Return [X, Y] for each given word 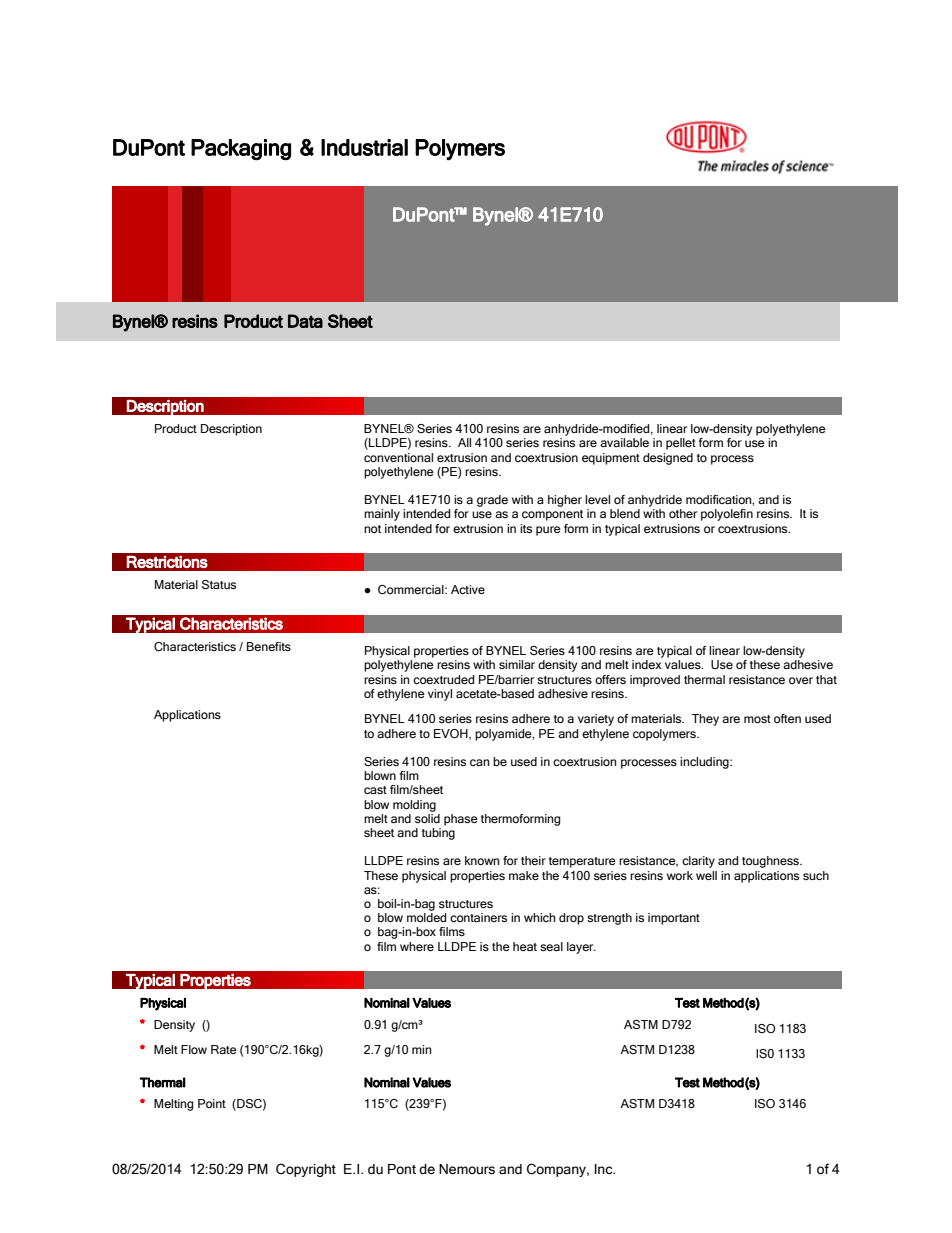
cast [375, 790]
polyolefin [727, 515]
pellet [681, 444]
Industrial [364, 147]
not [372, 529]
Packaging [241, 150]
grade [492, 501]
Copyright [306, 1170]
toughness [771, 862]
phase [461, 820]
